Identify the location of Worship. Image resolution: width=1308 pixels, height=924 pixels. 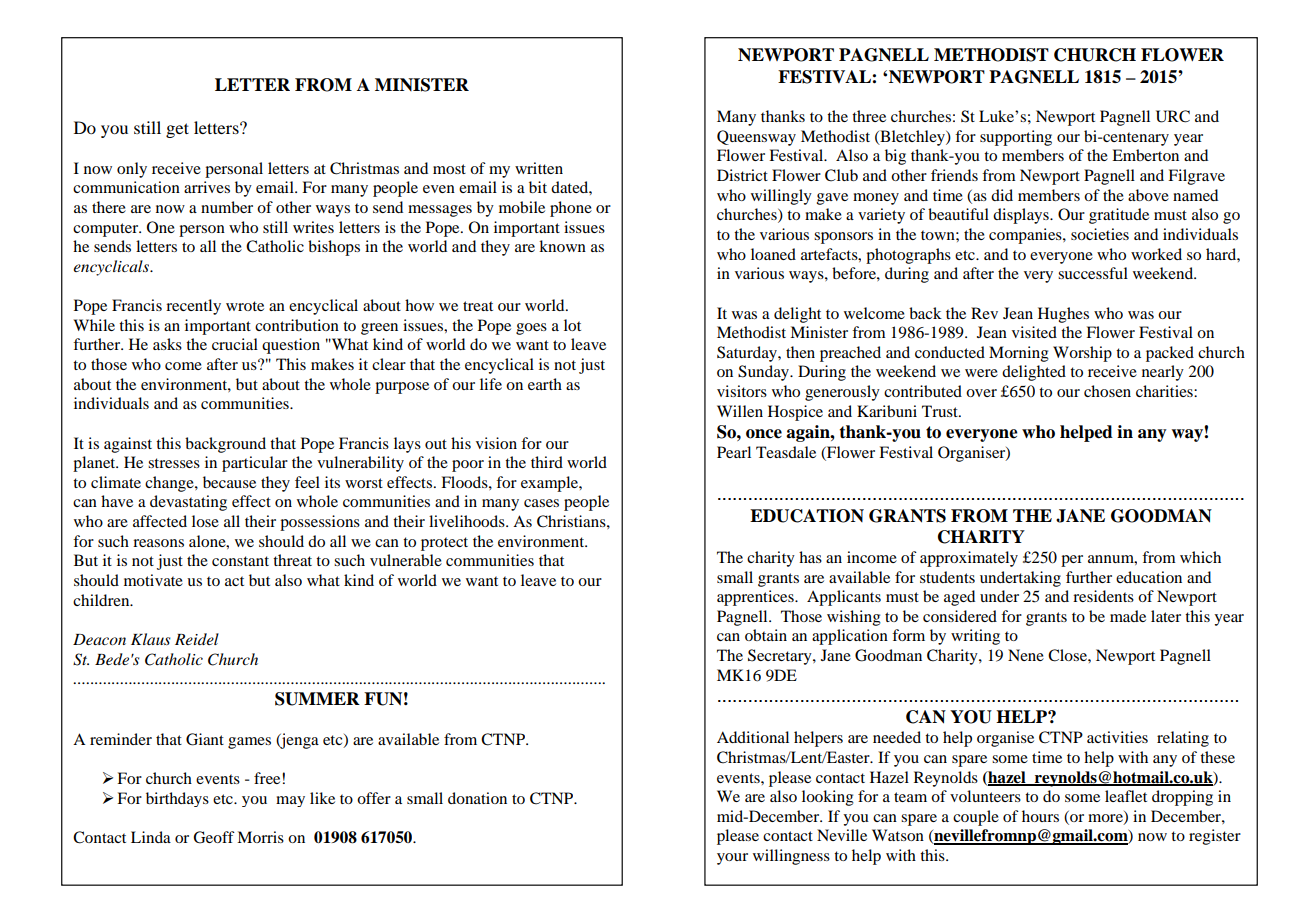
(1082, 354).
